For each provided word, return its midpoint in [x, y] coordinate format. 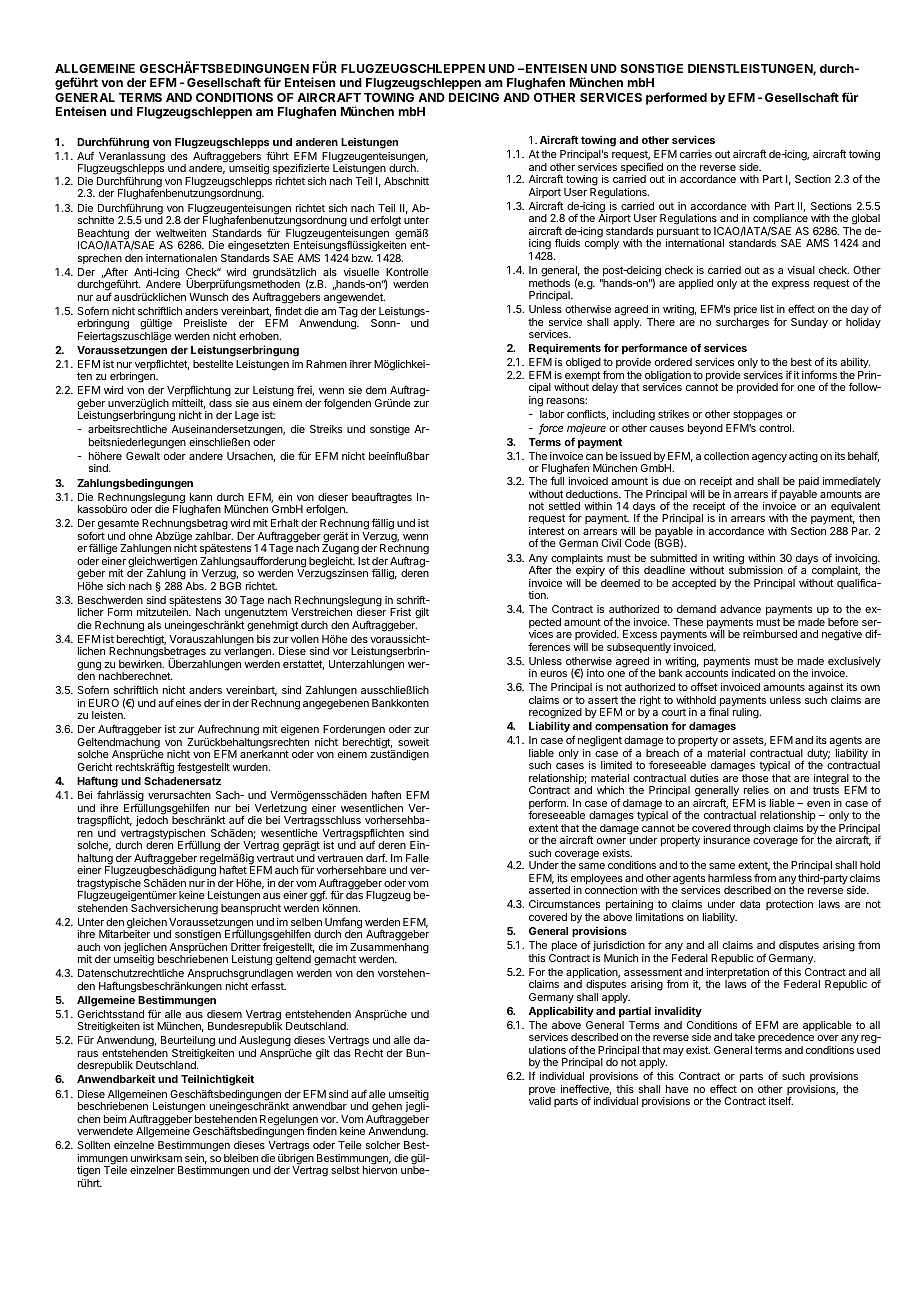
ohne [141, 536]
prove [542, 1092]
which [610, 790]
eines [188, 703]
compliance [780, 221]
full [557, 480]
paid [809, 482]
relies [756, 790]
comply [602, 244]
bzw [362, 258]
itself [781, 1100]
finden [322, 1131]
